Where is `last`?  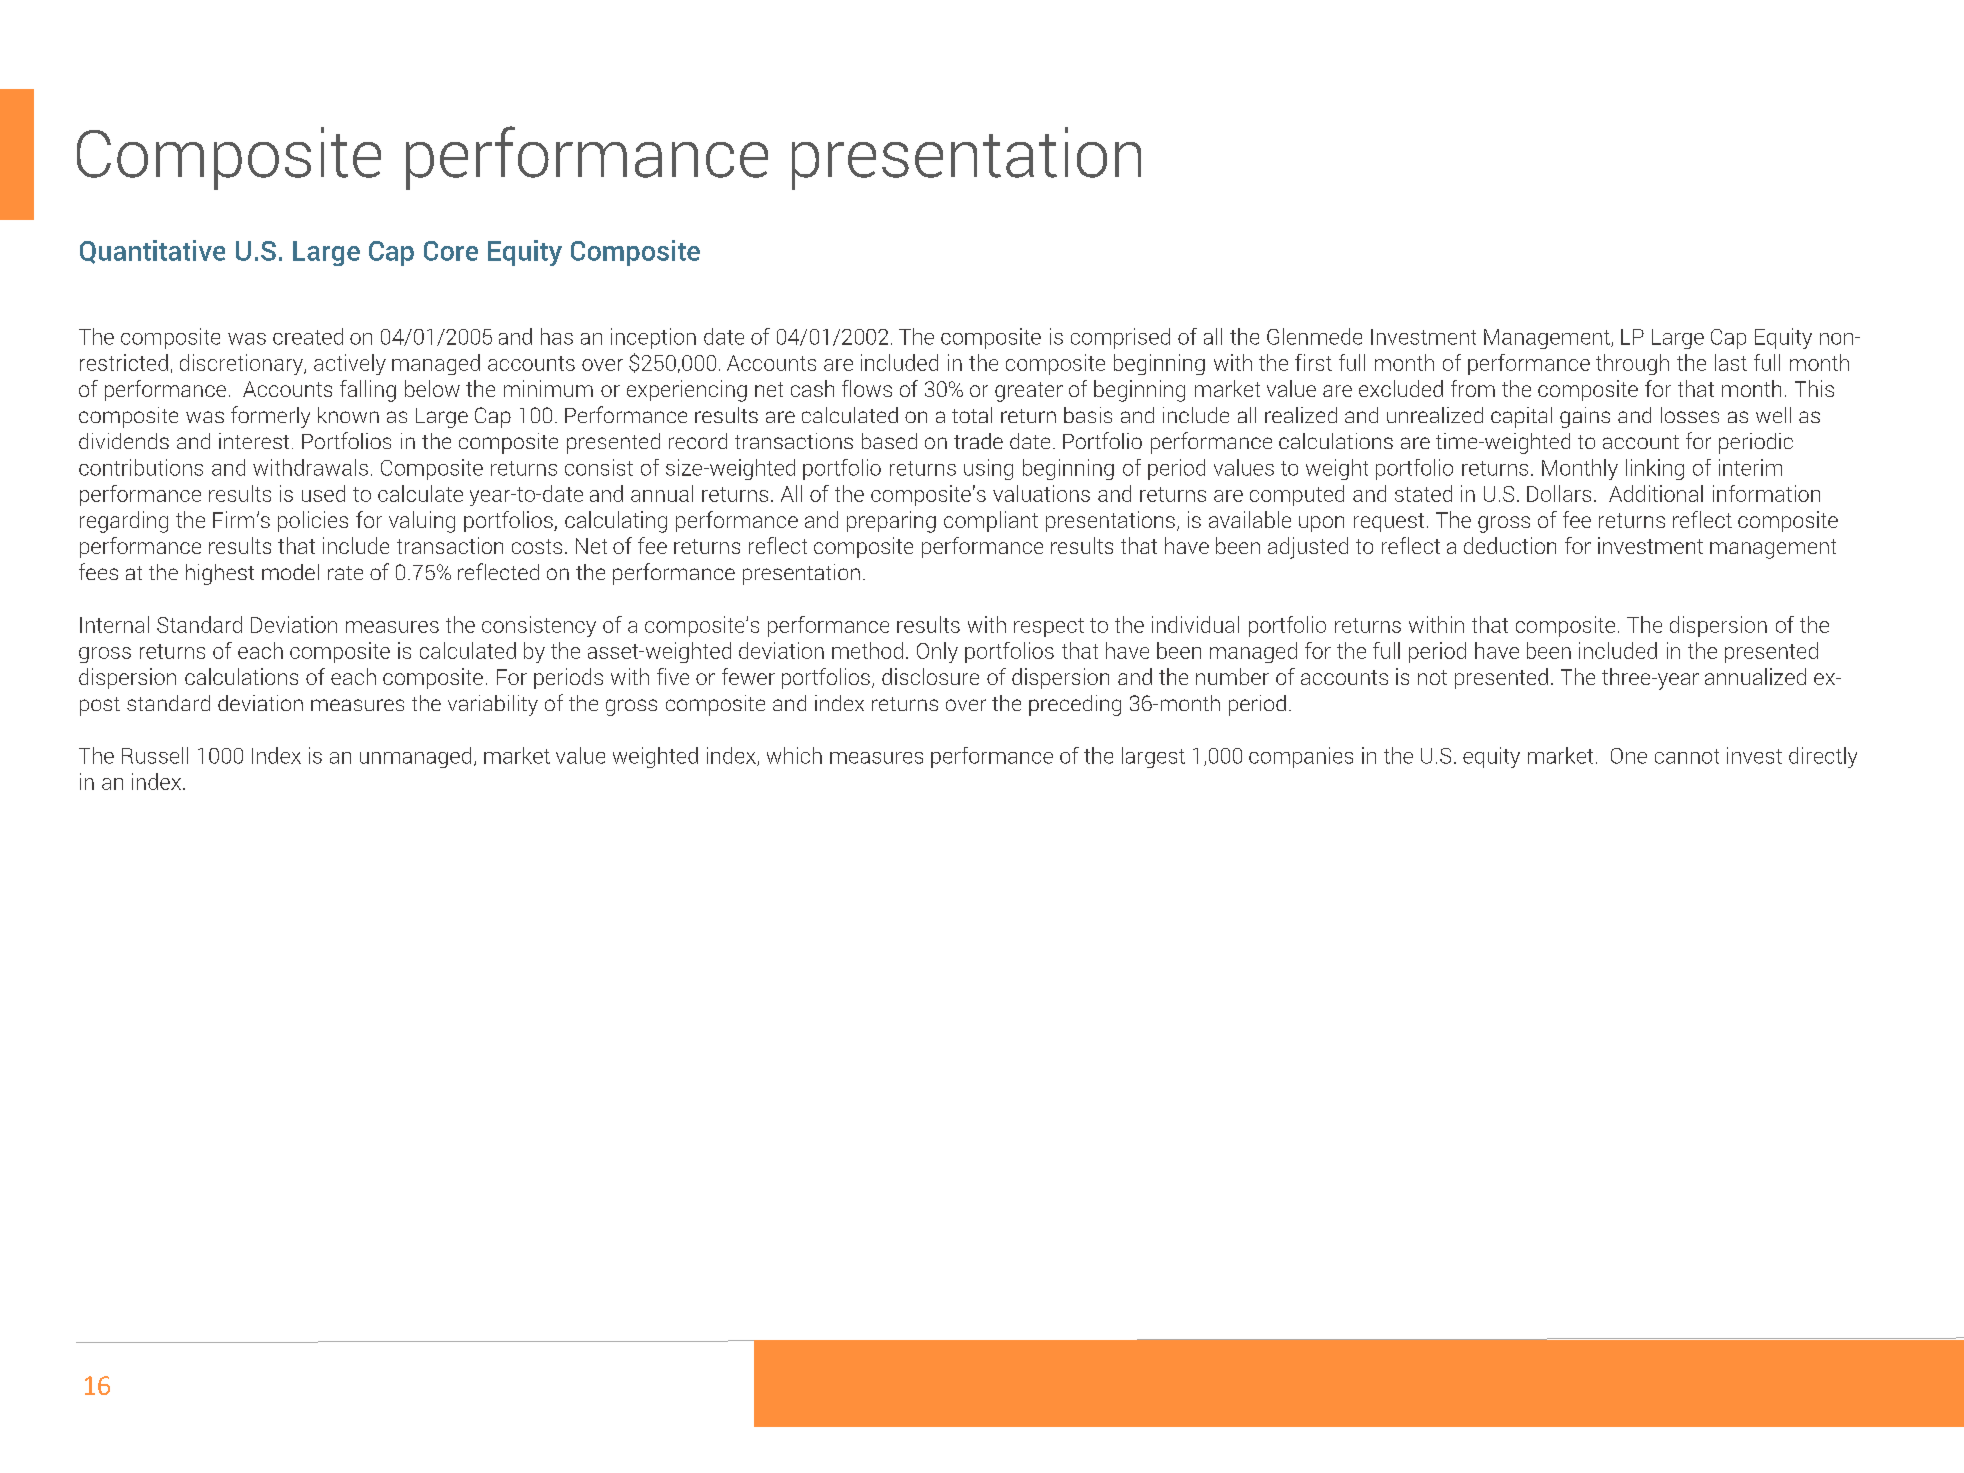
last is located at coordinates (1731, 362).
